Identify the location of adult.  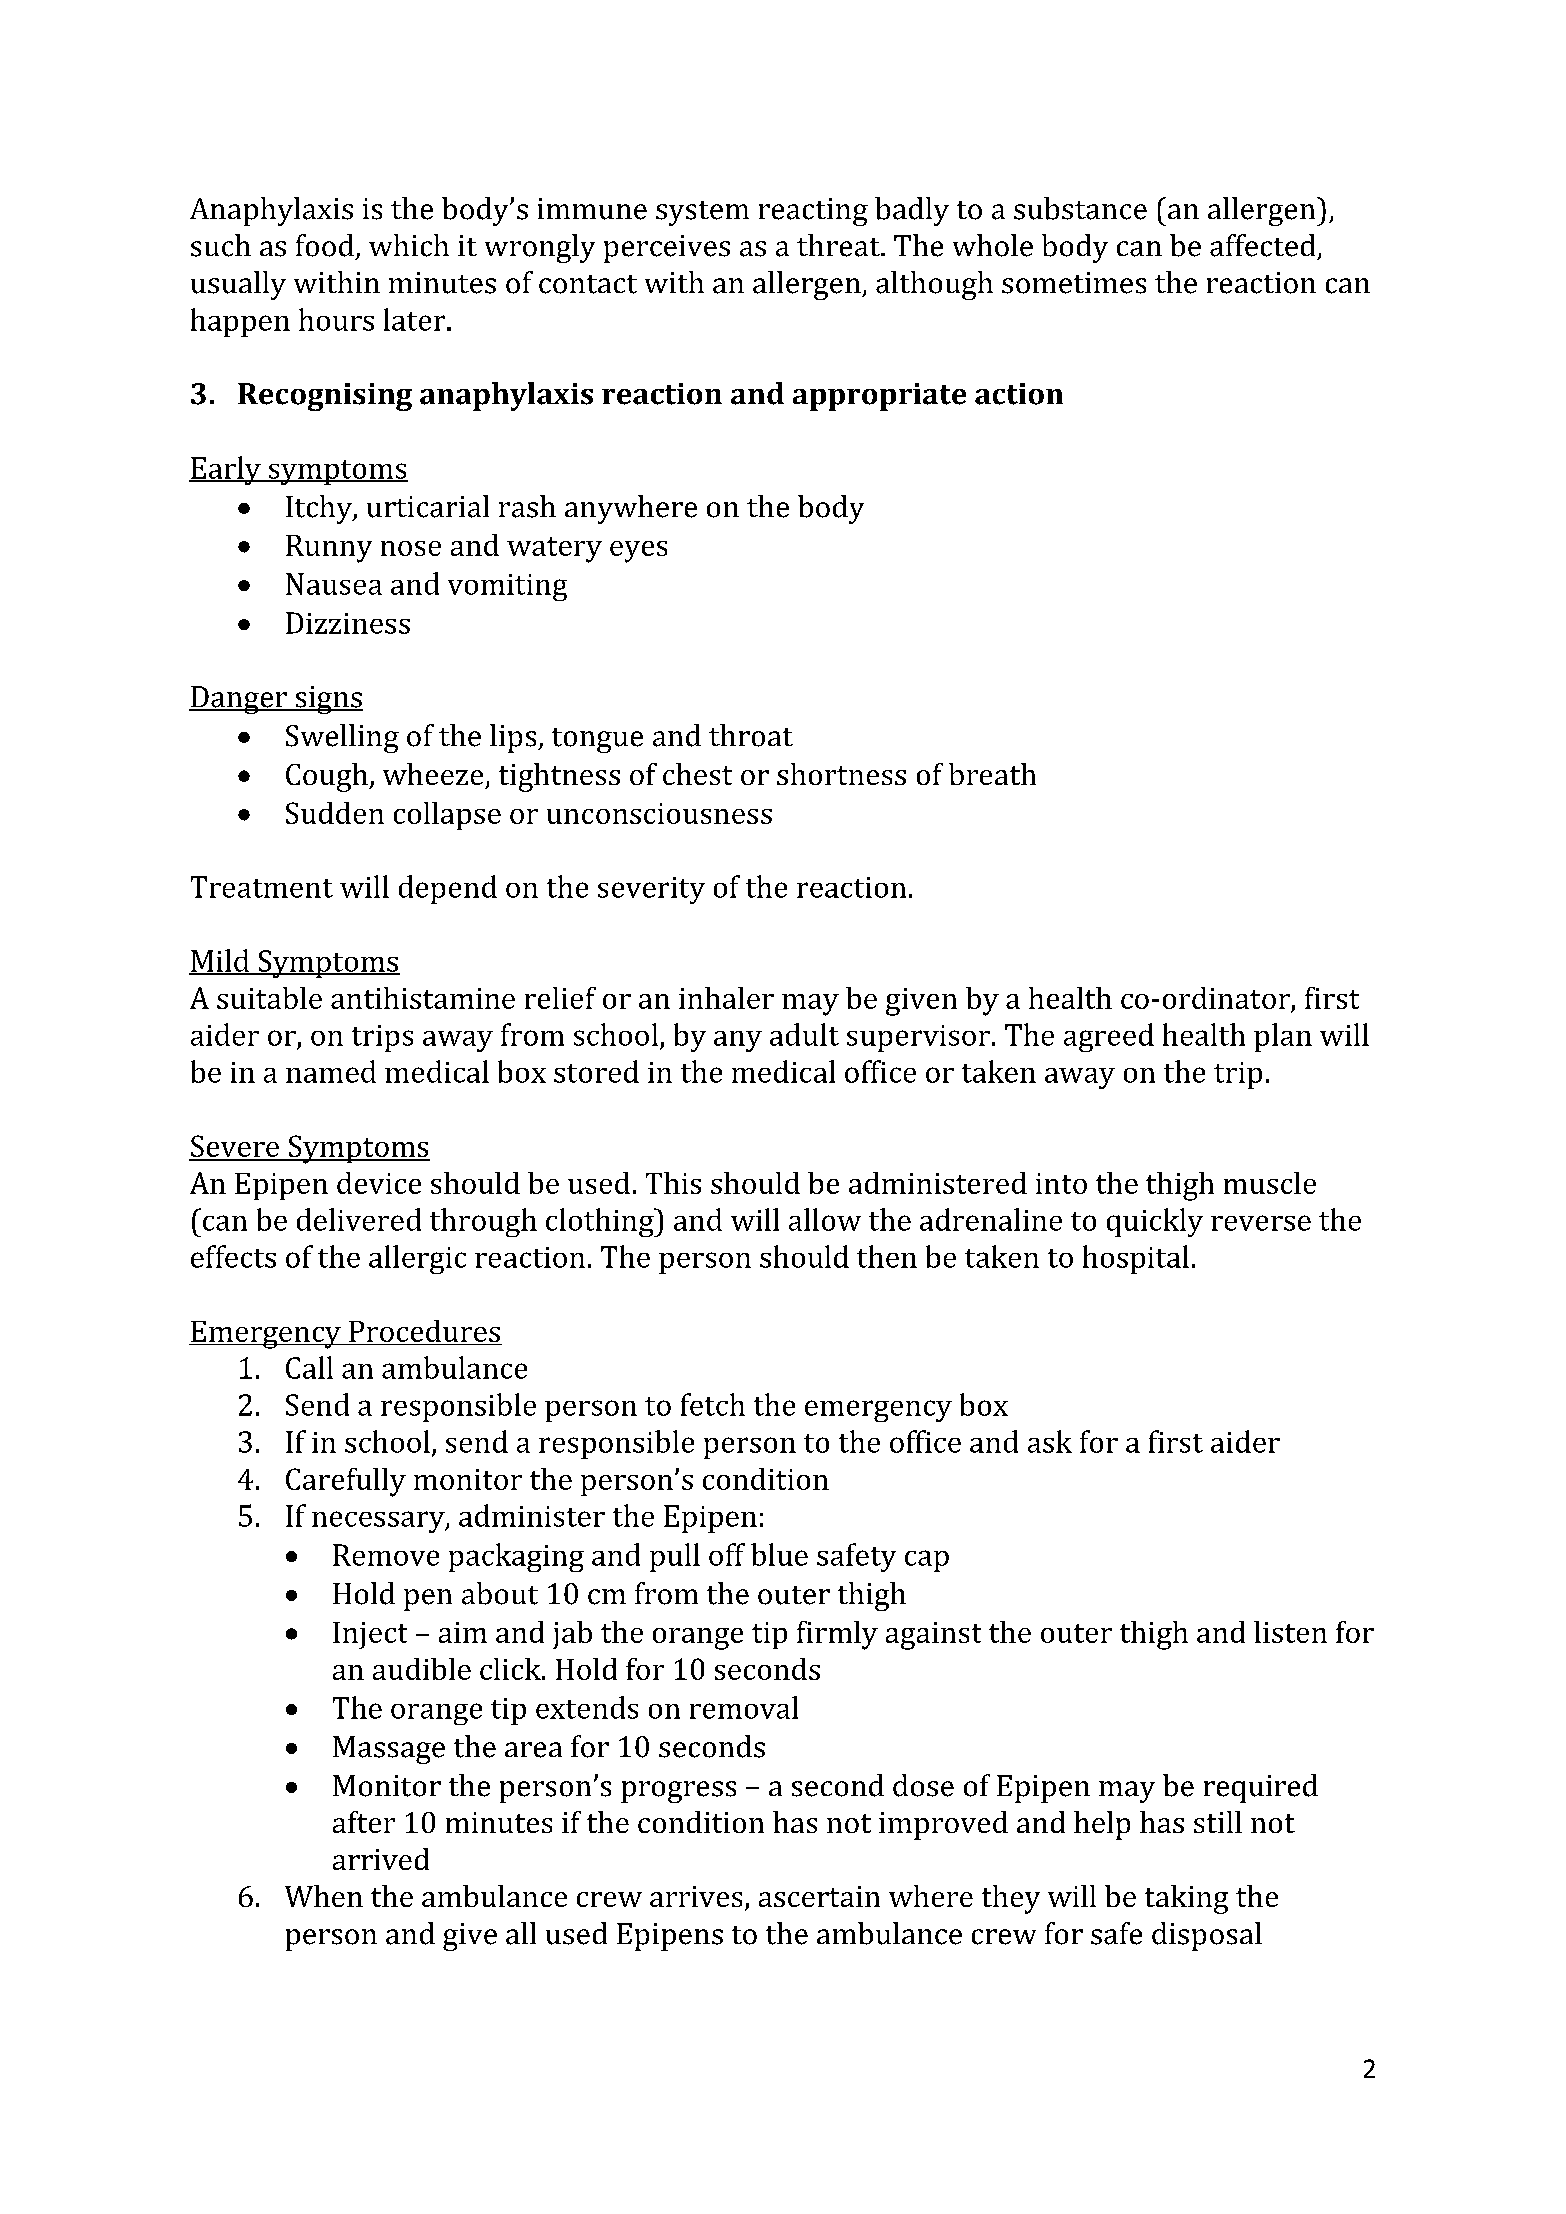
(804, 1034).
